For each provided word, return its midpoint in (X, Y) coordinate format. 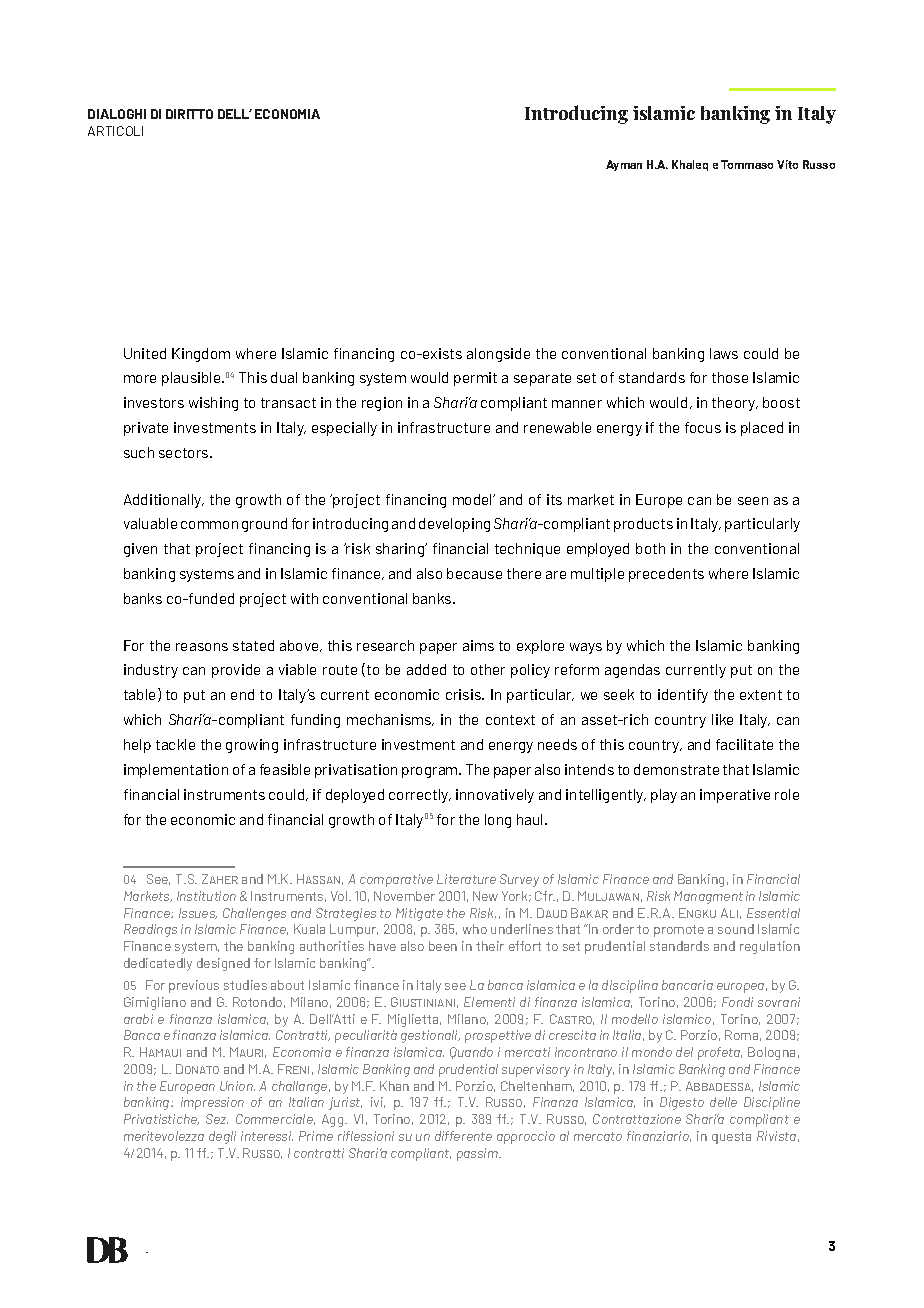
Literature (466, 879)
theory (735, 404)
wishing (213, 404)
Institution (206, 896)
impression (212, 1103)
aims (478, 645)
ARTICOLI (115, 131)
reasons (202, 647)
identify (683, 696)
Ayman (624, 165)
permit (475, 379)
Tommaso (747, 164)
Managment (708, 897)
